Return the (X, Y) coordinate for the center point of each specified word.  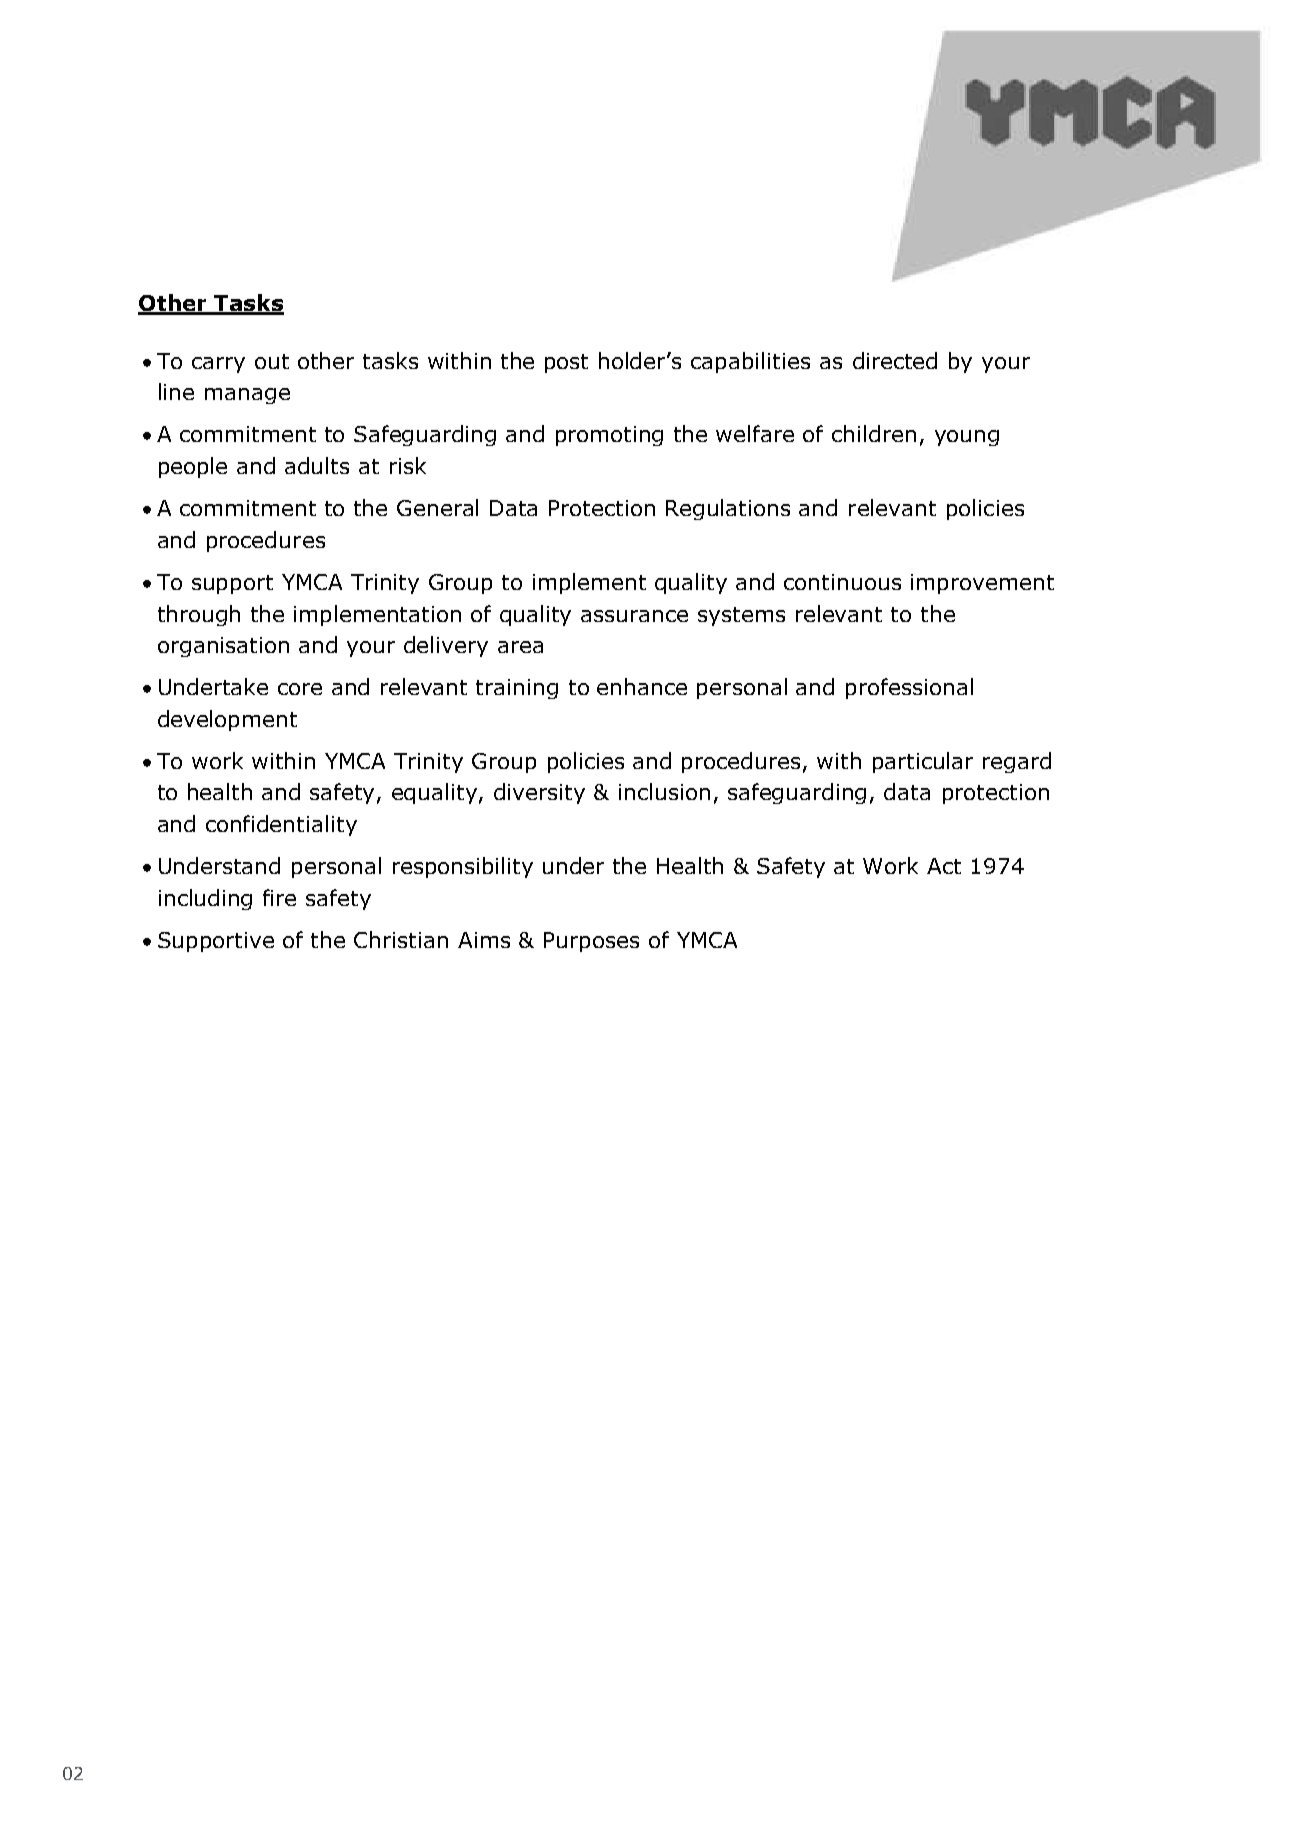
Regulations (728, 509)
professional (909, 688)
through (199, 615)
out (272, 361)
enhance (642, 686)
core (300, 689)
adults (317, 465)
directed (895, 360)
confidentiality (281, 825)
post (566, 363)
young (967, 438)
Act (944, 866)
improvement (982, 584)
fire (279, 897)
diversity (539, 793)
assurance (634, 616)
